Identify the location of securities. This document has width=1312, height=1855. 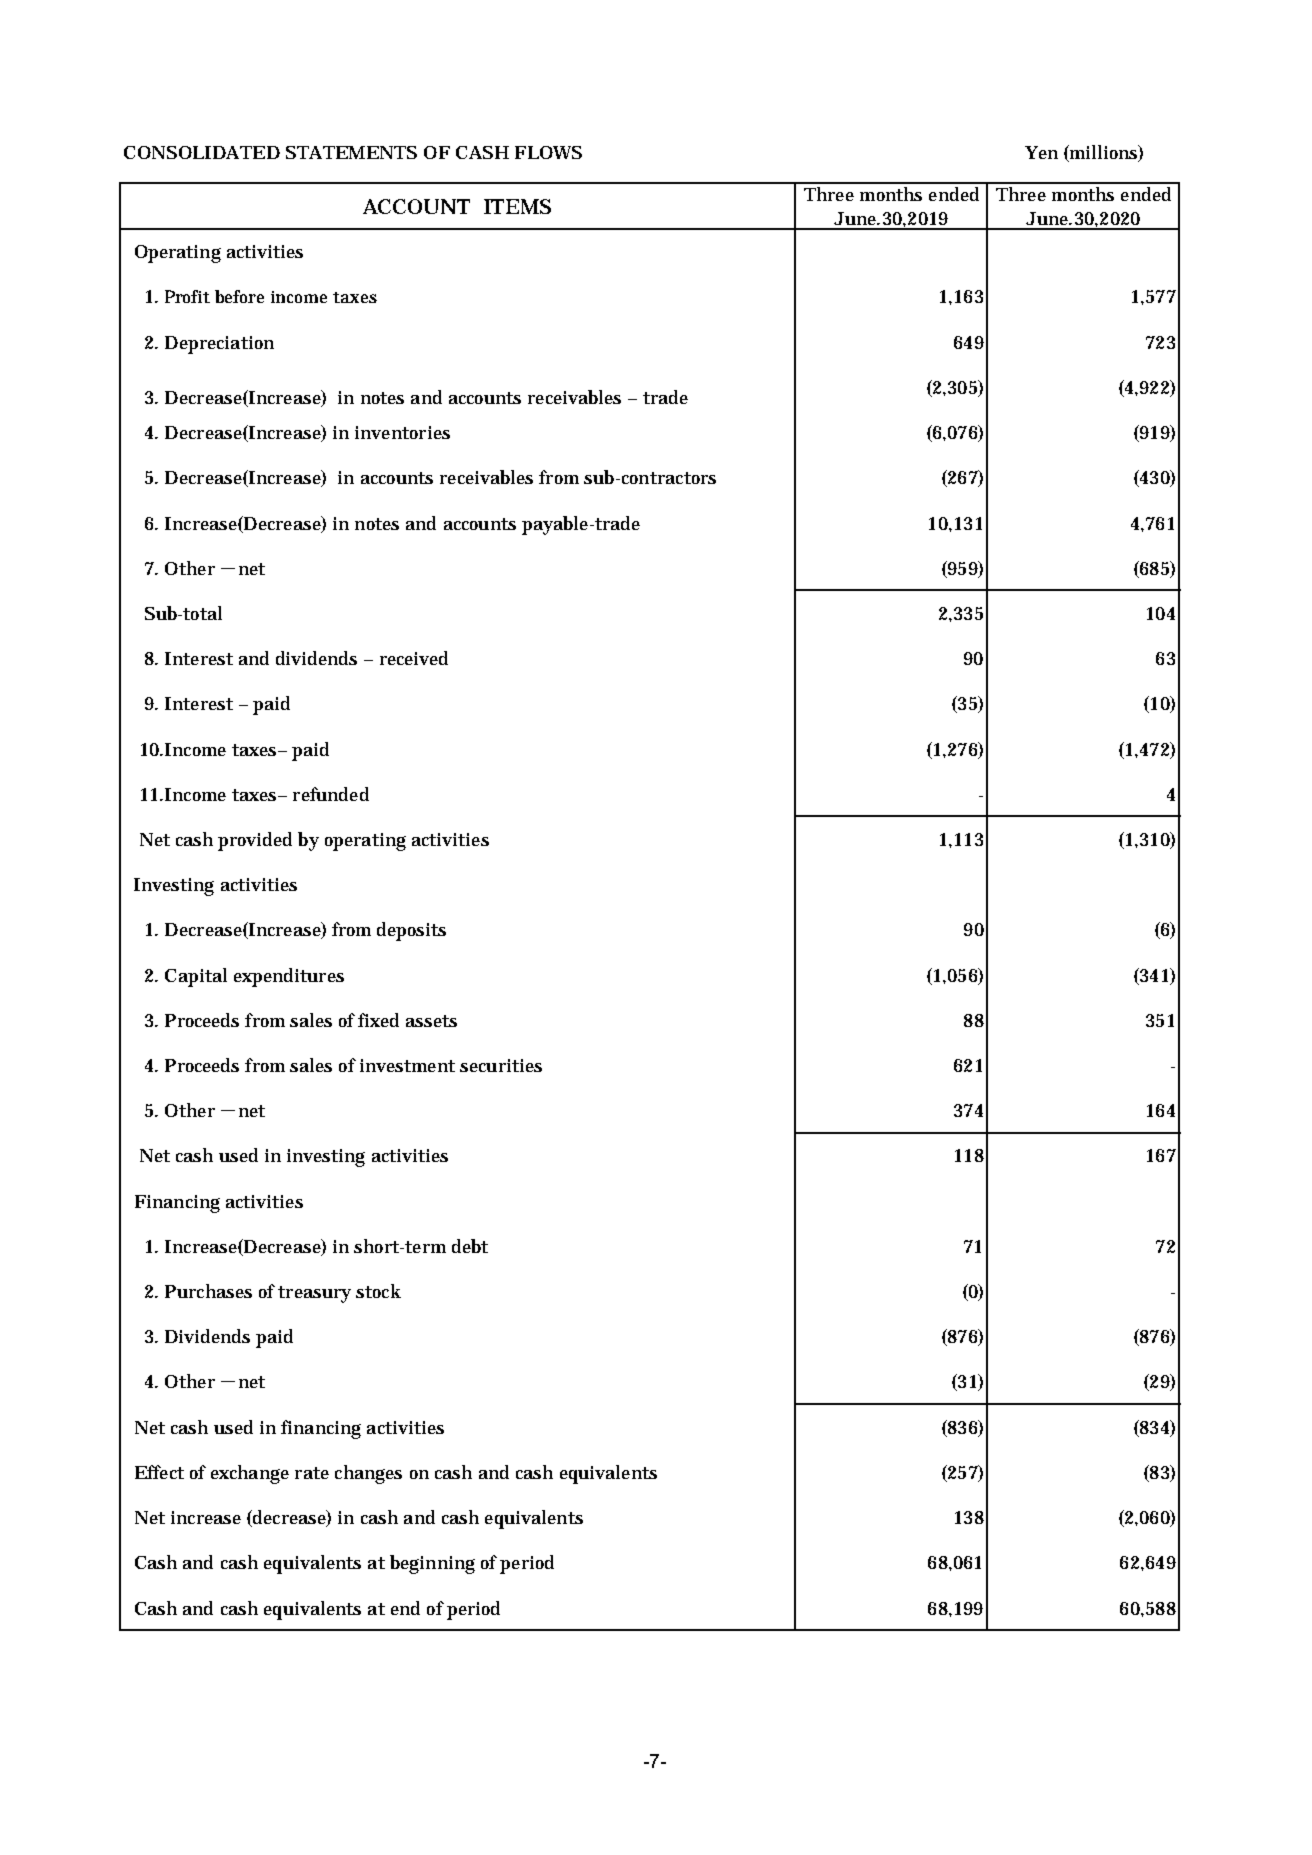
(501, 1065).
